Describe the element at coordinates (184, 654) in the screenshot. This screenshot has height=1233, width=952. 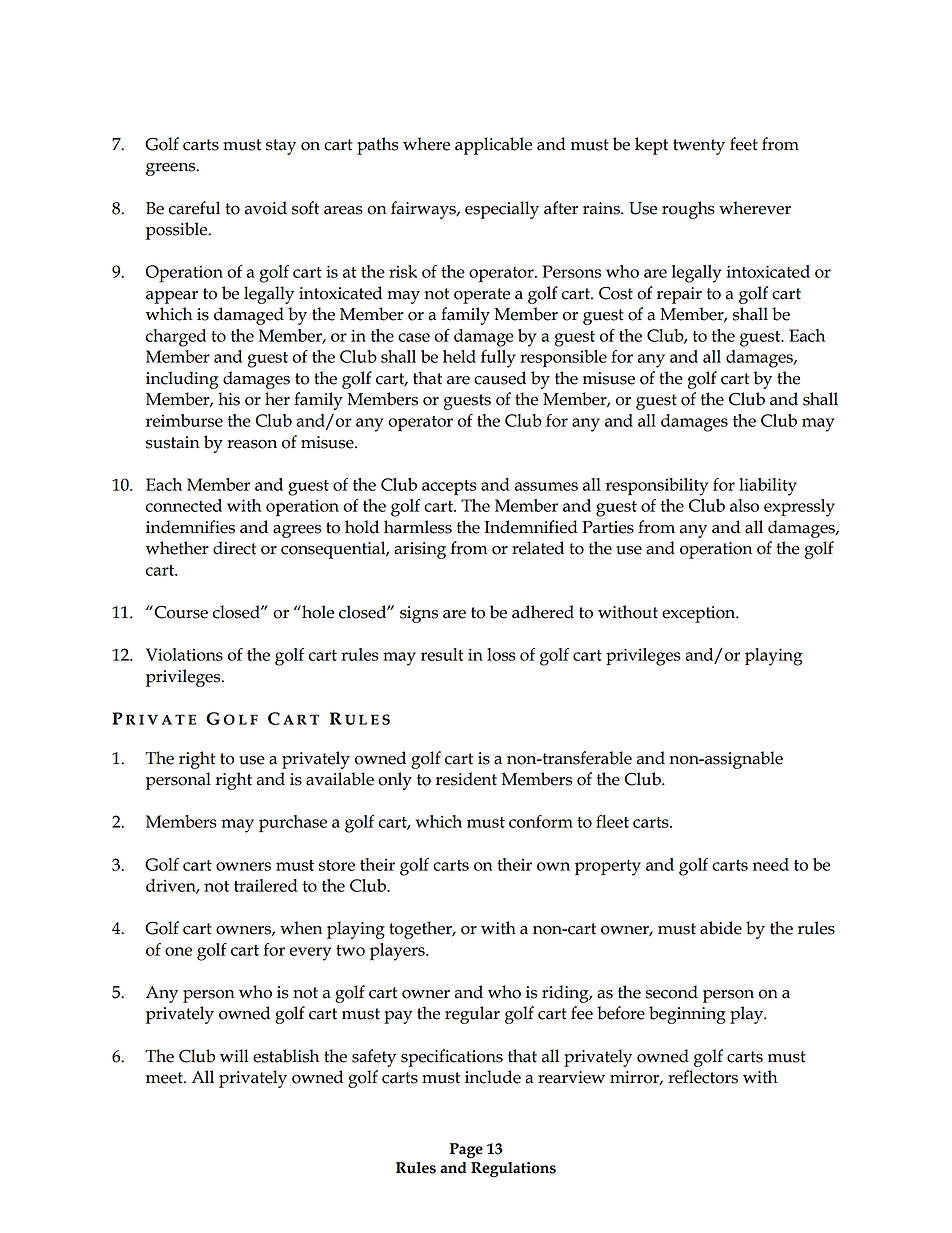
I see `Violations` at that location.
